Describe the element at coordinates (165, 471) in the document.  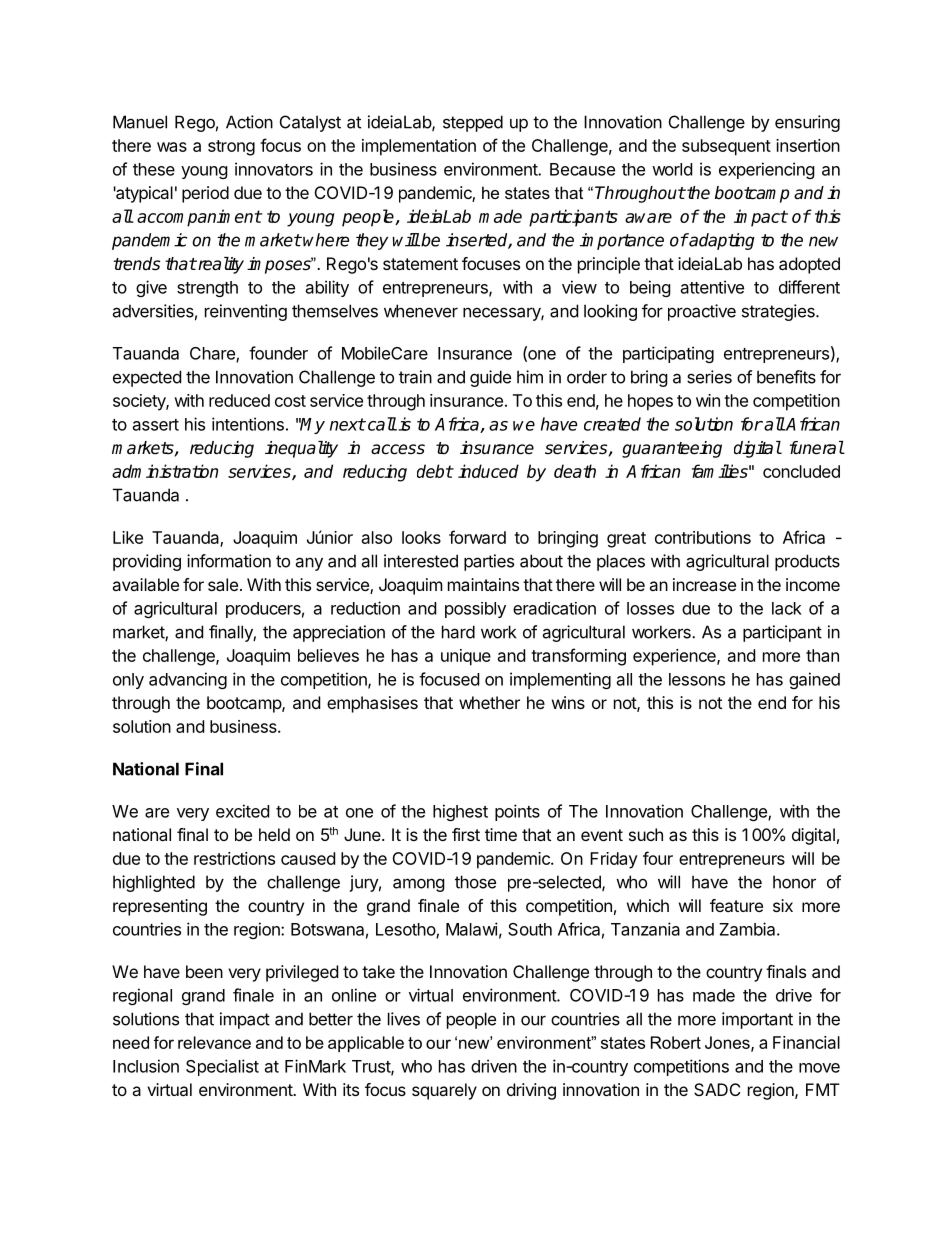
I see `administration` at that location.
